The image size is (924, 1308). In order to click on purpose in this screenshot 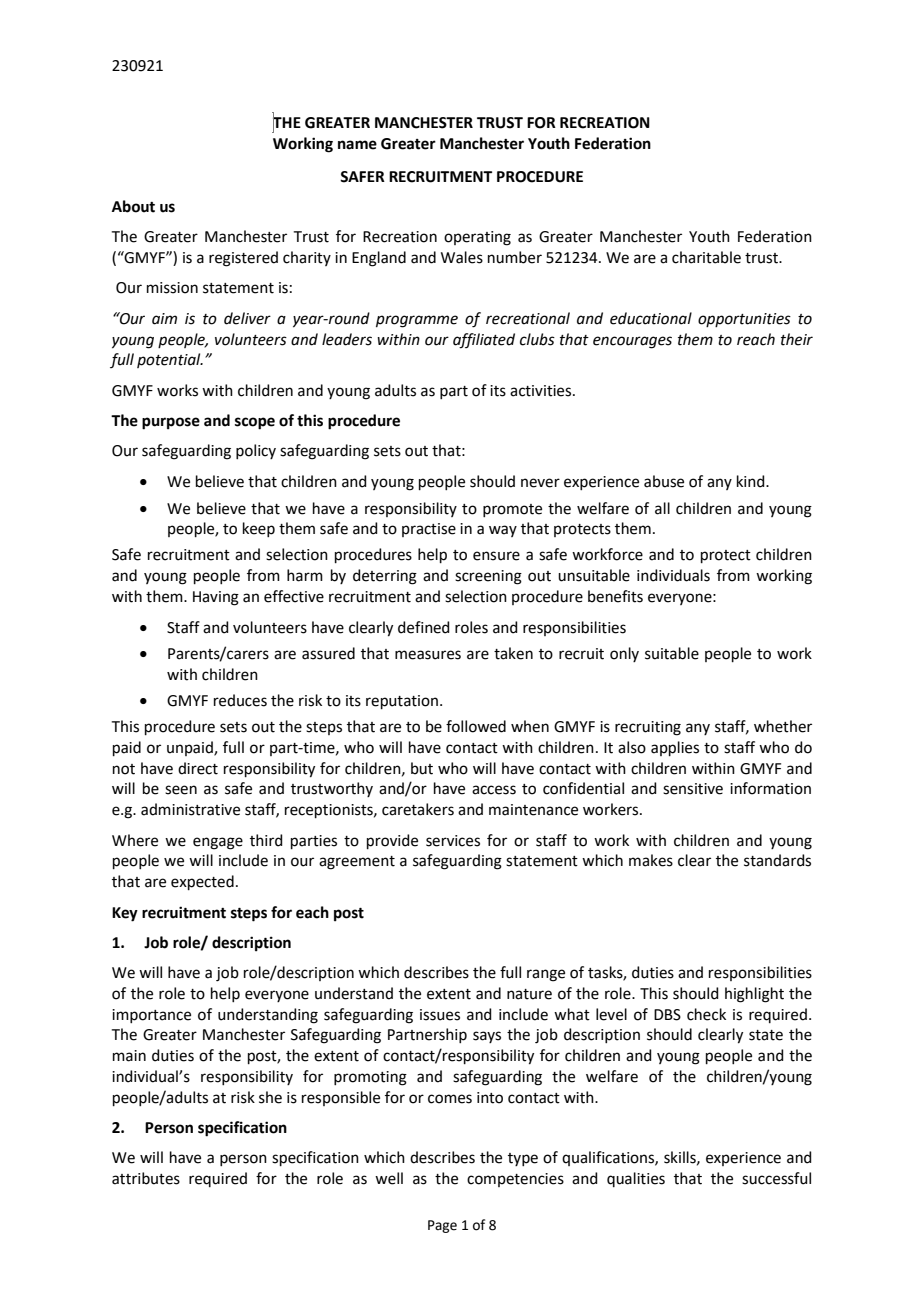, I will do `click(171, 423)`.
